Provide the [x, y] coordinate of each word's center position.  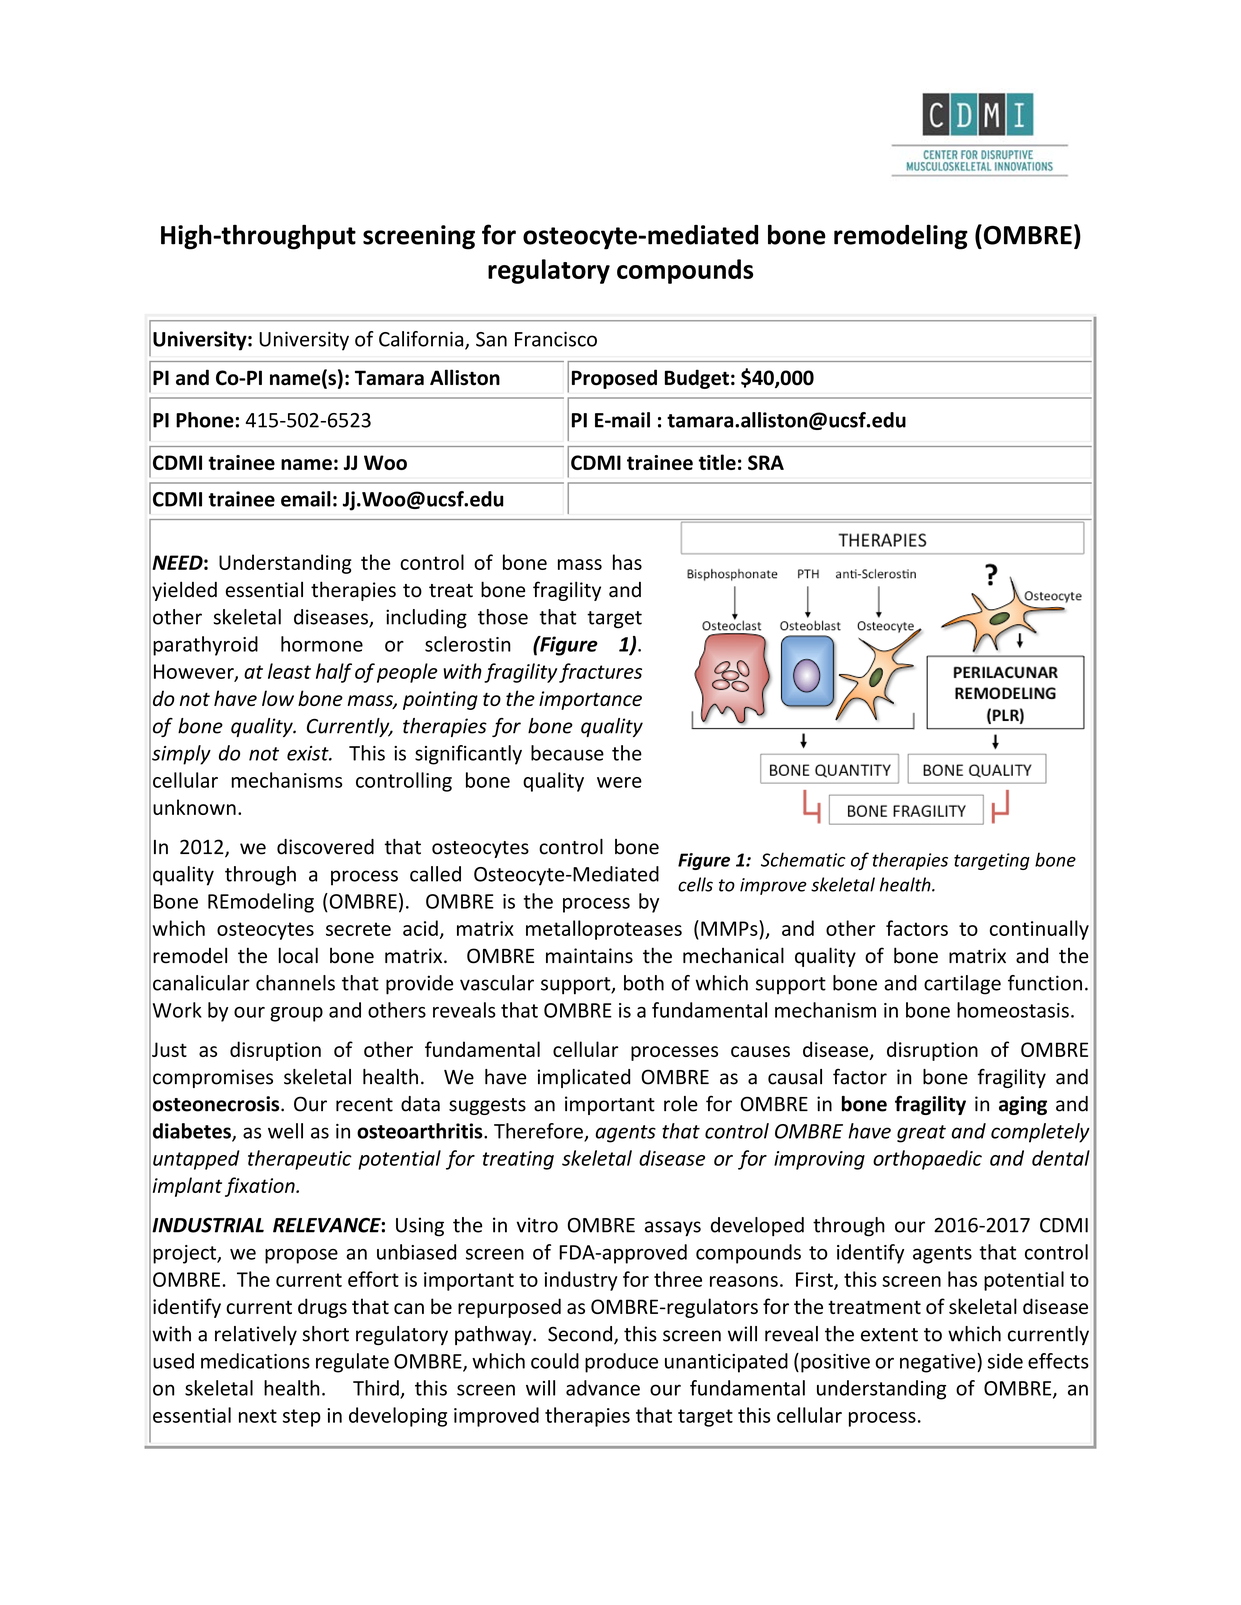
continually [1039, 930]
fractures [600, 673]
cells [695, 884]
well [285, 1131]
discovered [325, 847]
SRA [766, 462]
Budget [697, 379]
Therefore [539, 1132]
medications [255, 1361]
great [921, 1134]
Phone [205, 420]
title [717, 462]
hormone [322, 644]
